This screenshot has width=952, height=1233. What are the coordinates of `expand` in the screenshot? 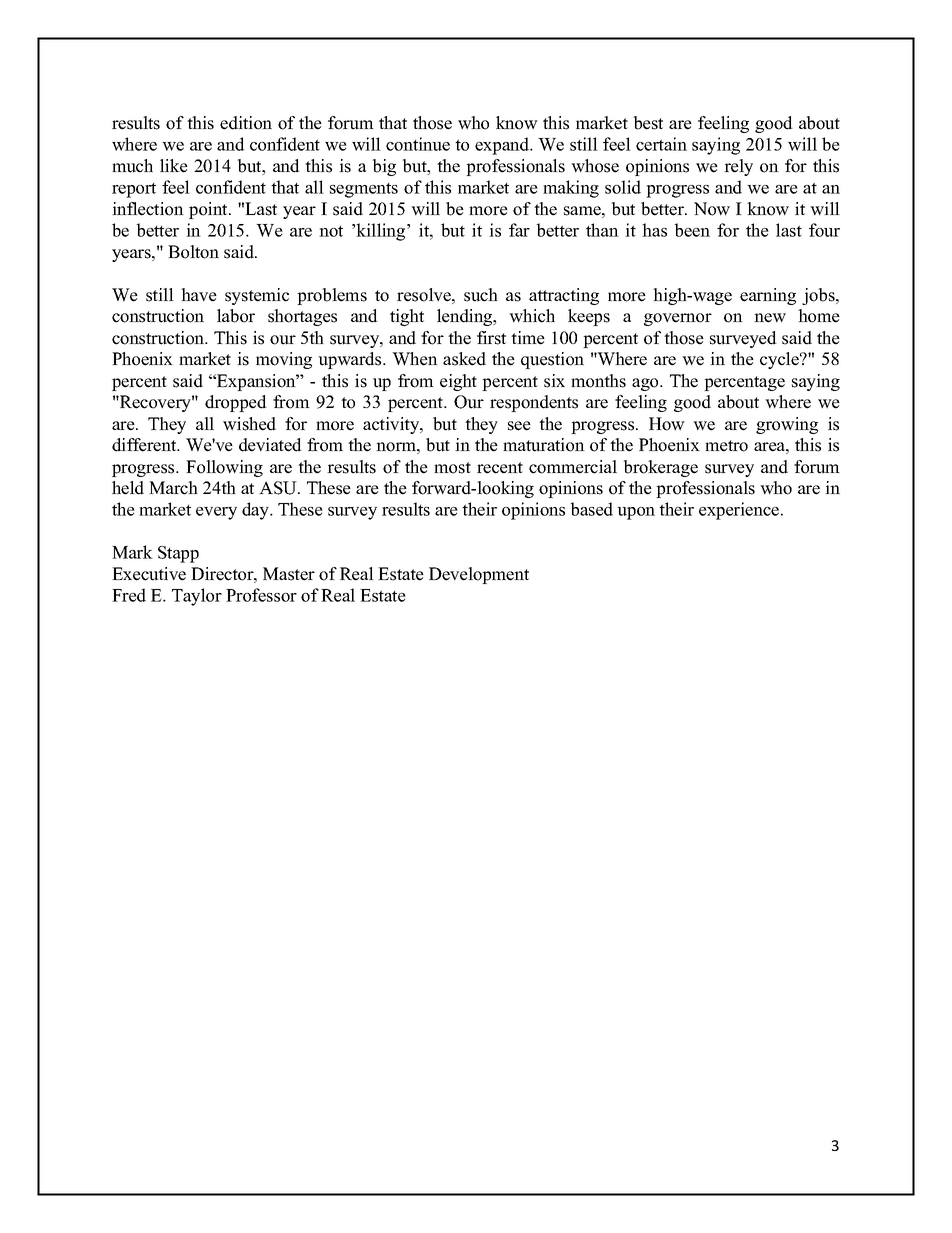 It's located at (503, 146).
